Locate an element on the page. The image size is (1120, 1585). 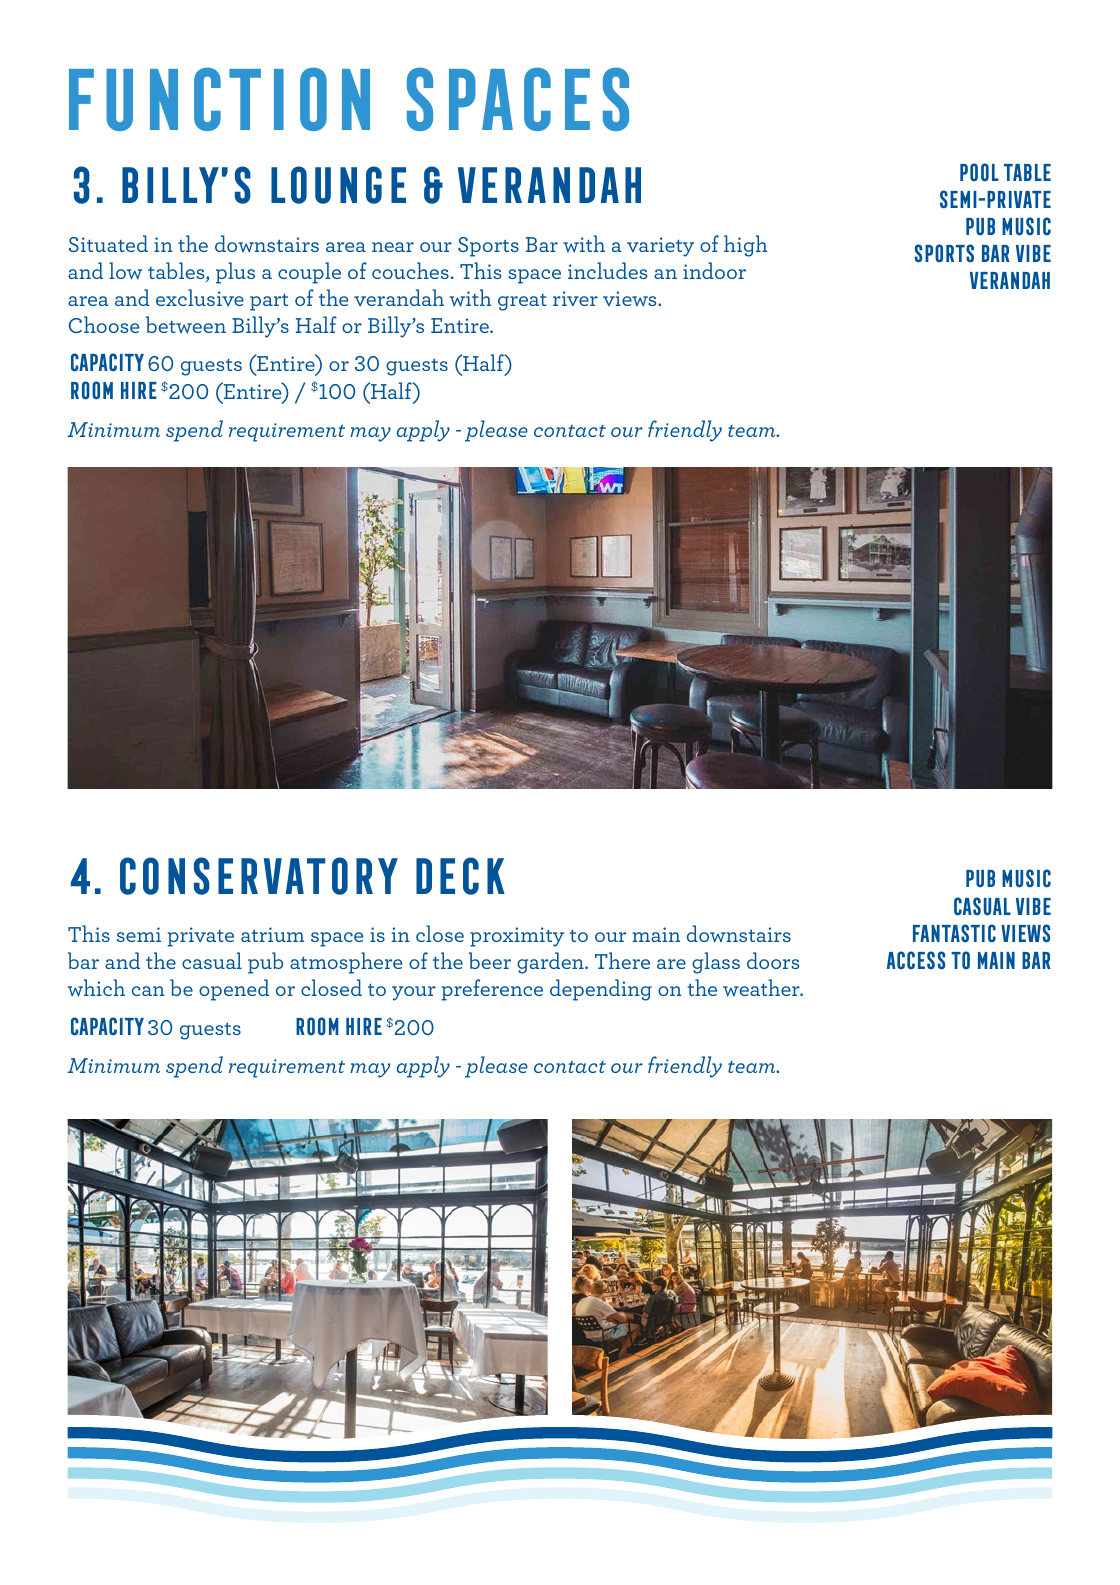
lounge is located at coordinates (338, 185).
